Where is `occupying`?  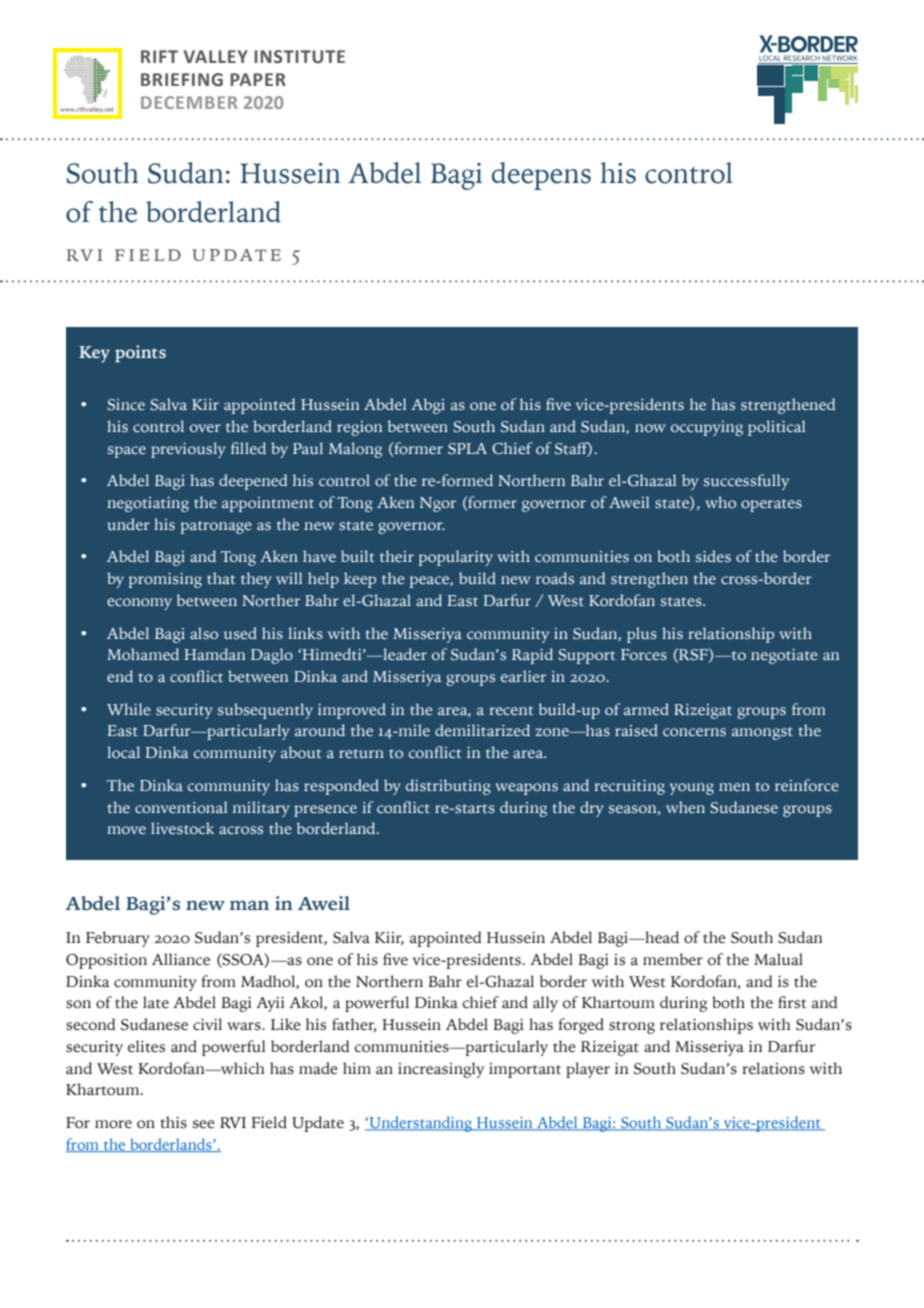
occupying is located at coordinates (707, 428).
